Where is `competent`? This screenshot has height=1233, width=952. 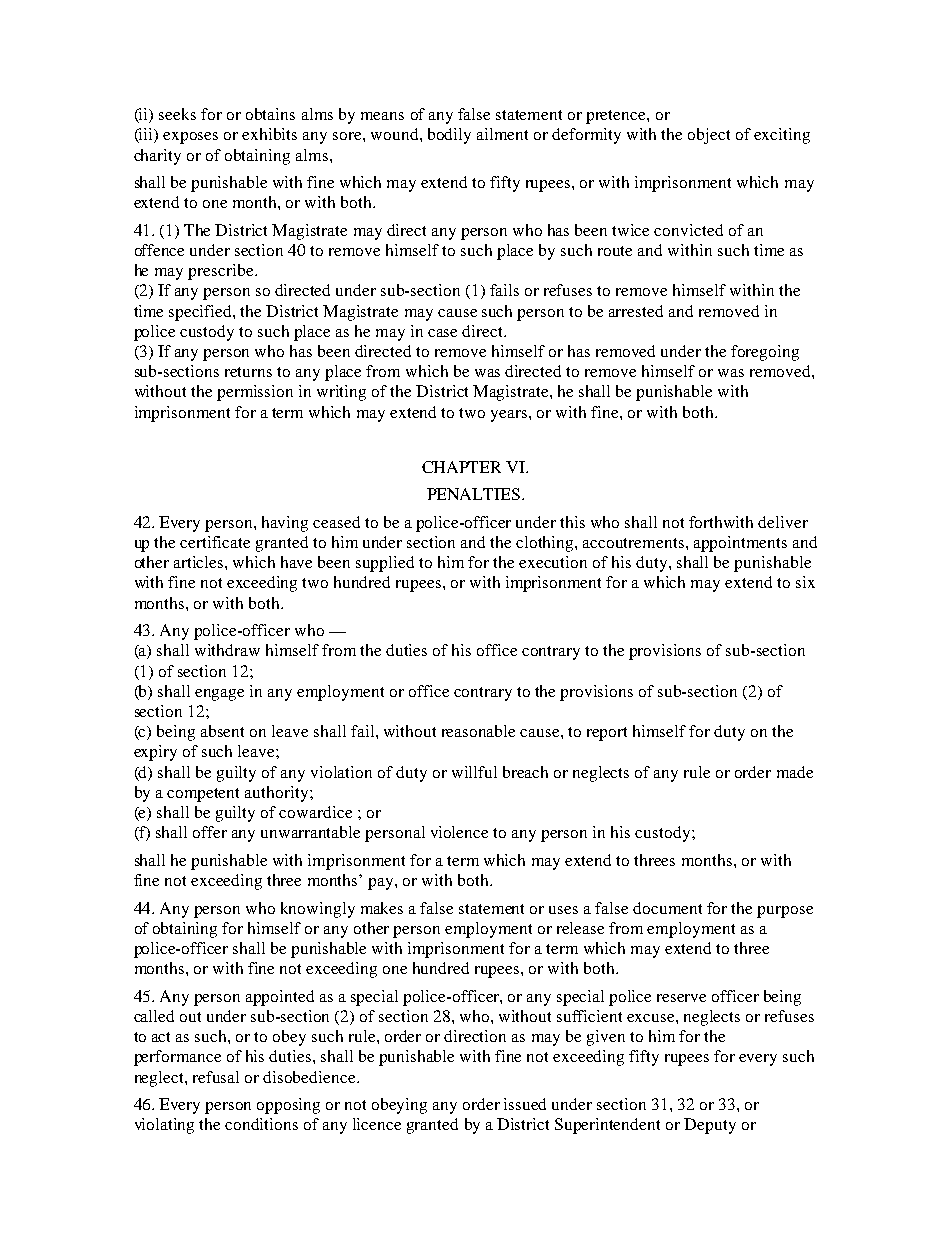 competent is located at coordinates (203, 795).
